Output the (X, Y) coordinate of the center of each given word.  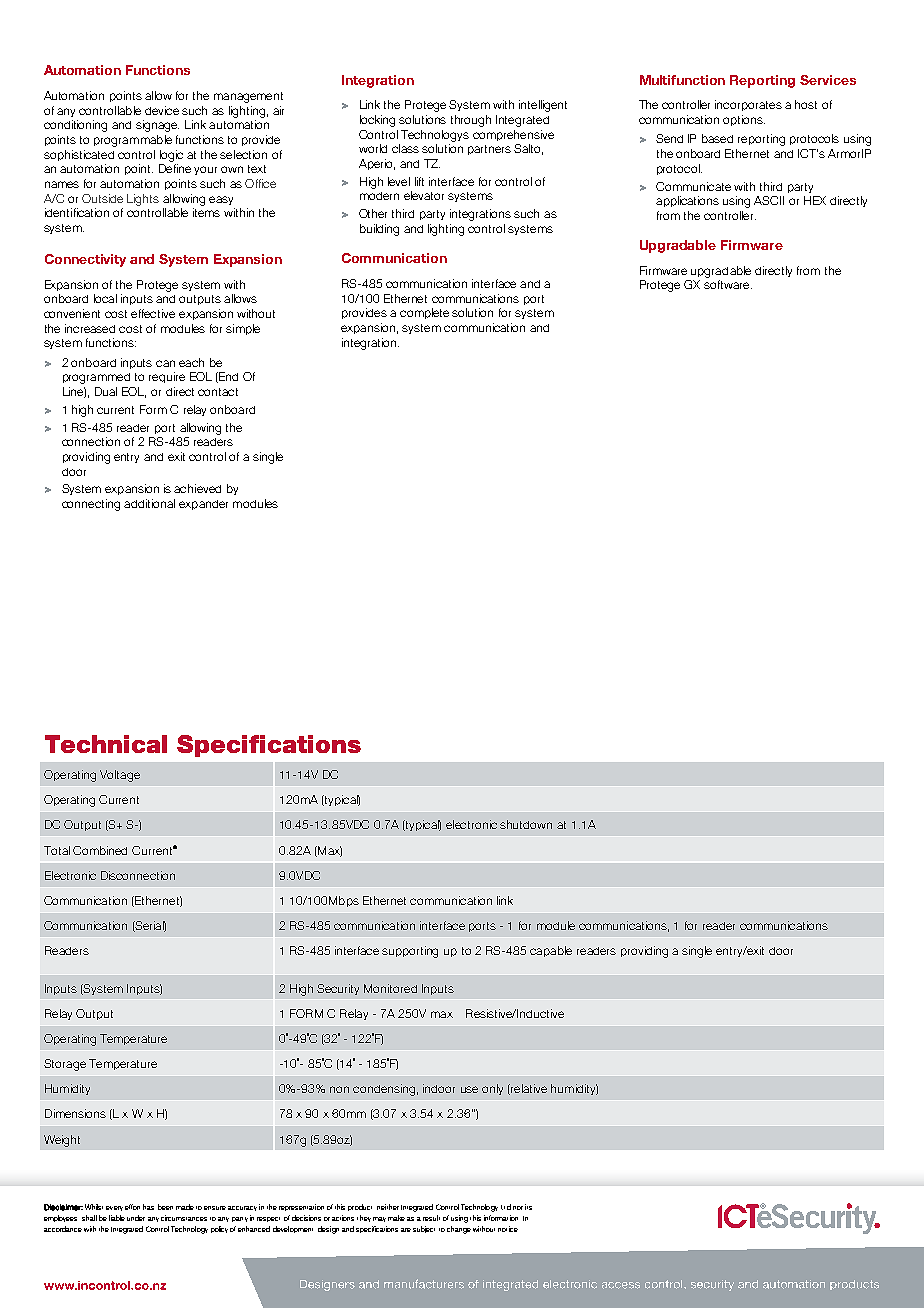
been (165, 1207)
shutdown (526, 824)
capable (551, 951)
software (728, 284)
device (162, 110)
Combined (100, 850)
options (744, 120)
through (471, 121)
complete (424, 313)
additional (149, 503)
